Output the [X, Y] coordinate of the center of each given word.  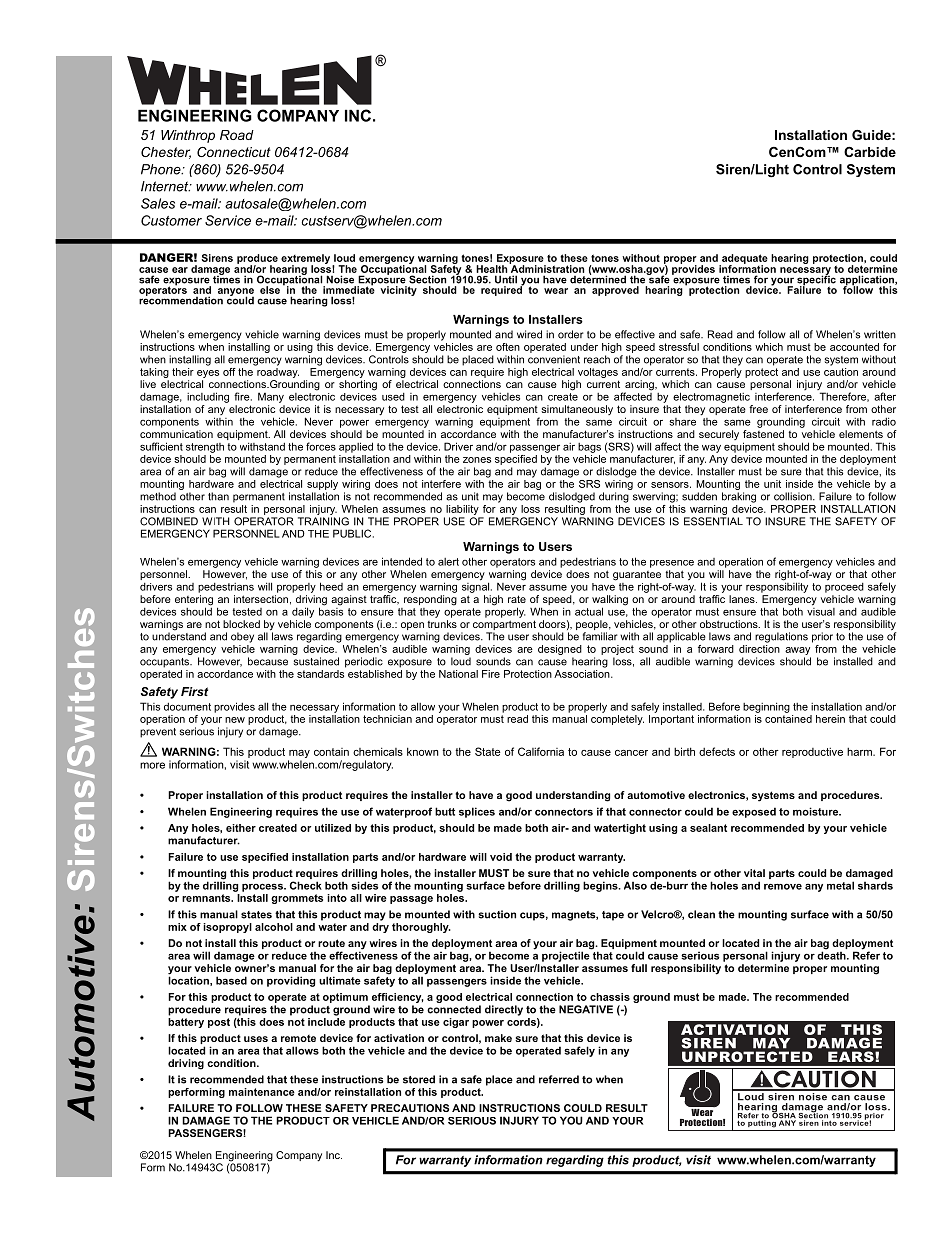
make [498, 1038]
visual [821, 610]
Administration [546, 268]
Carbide [870, 152]
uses [256, 1039]
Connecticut [234, 152]
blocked [241, 624]
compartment [504, 626]
